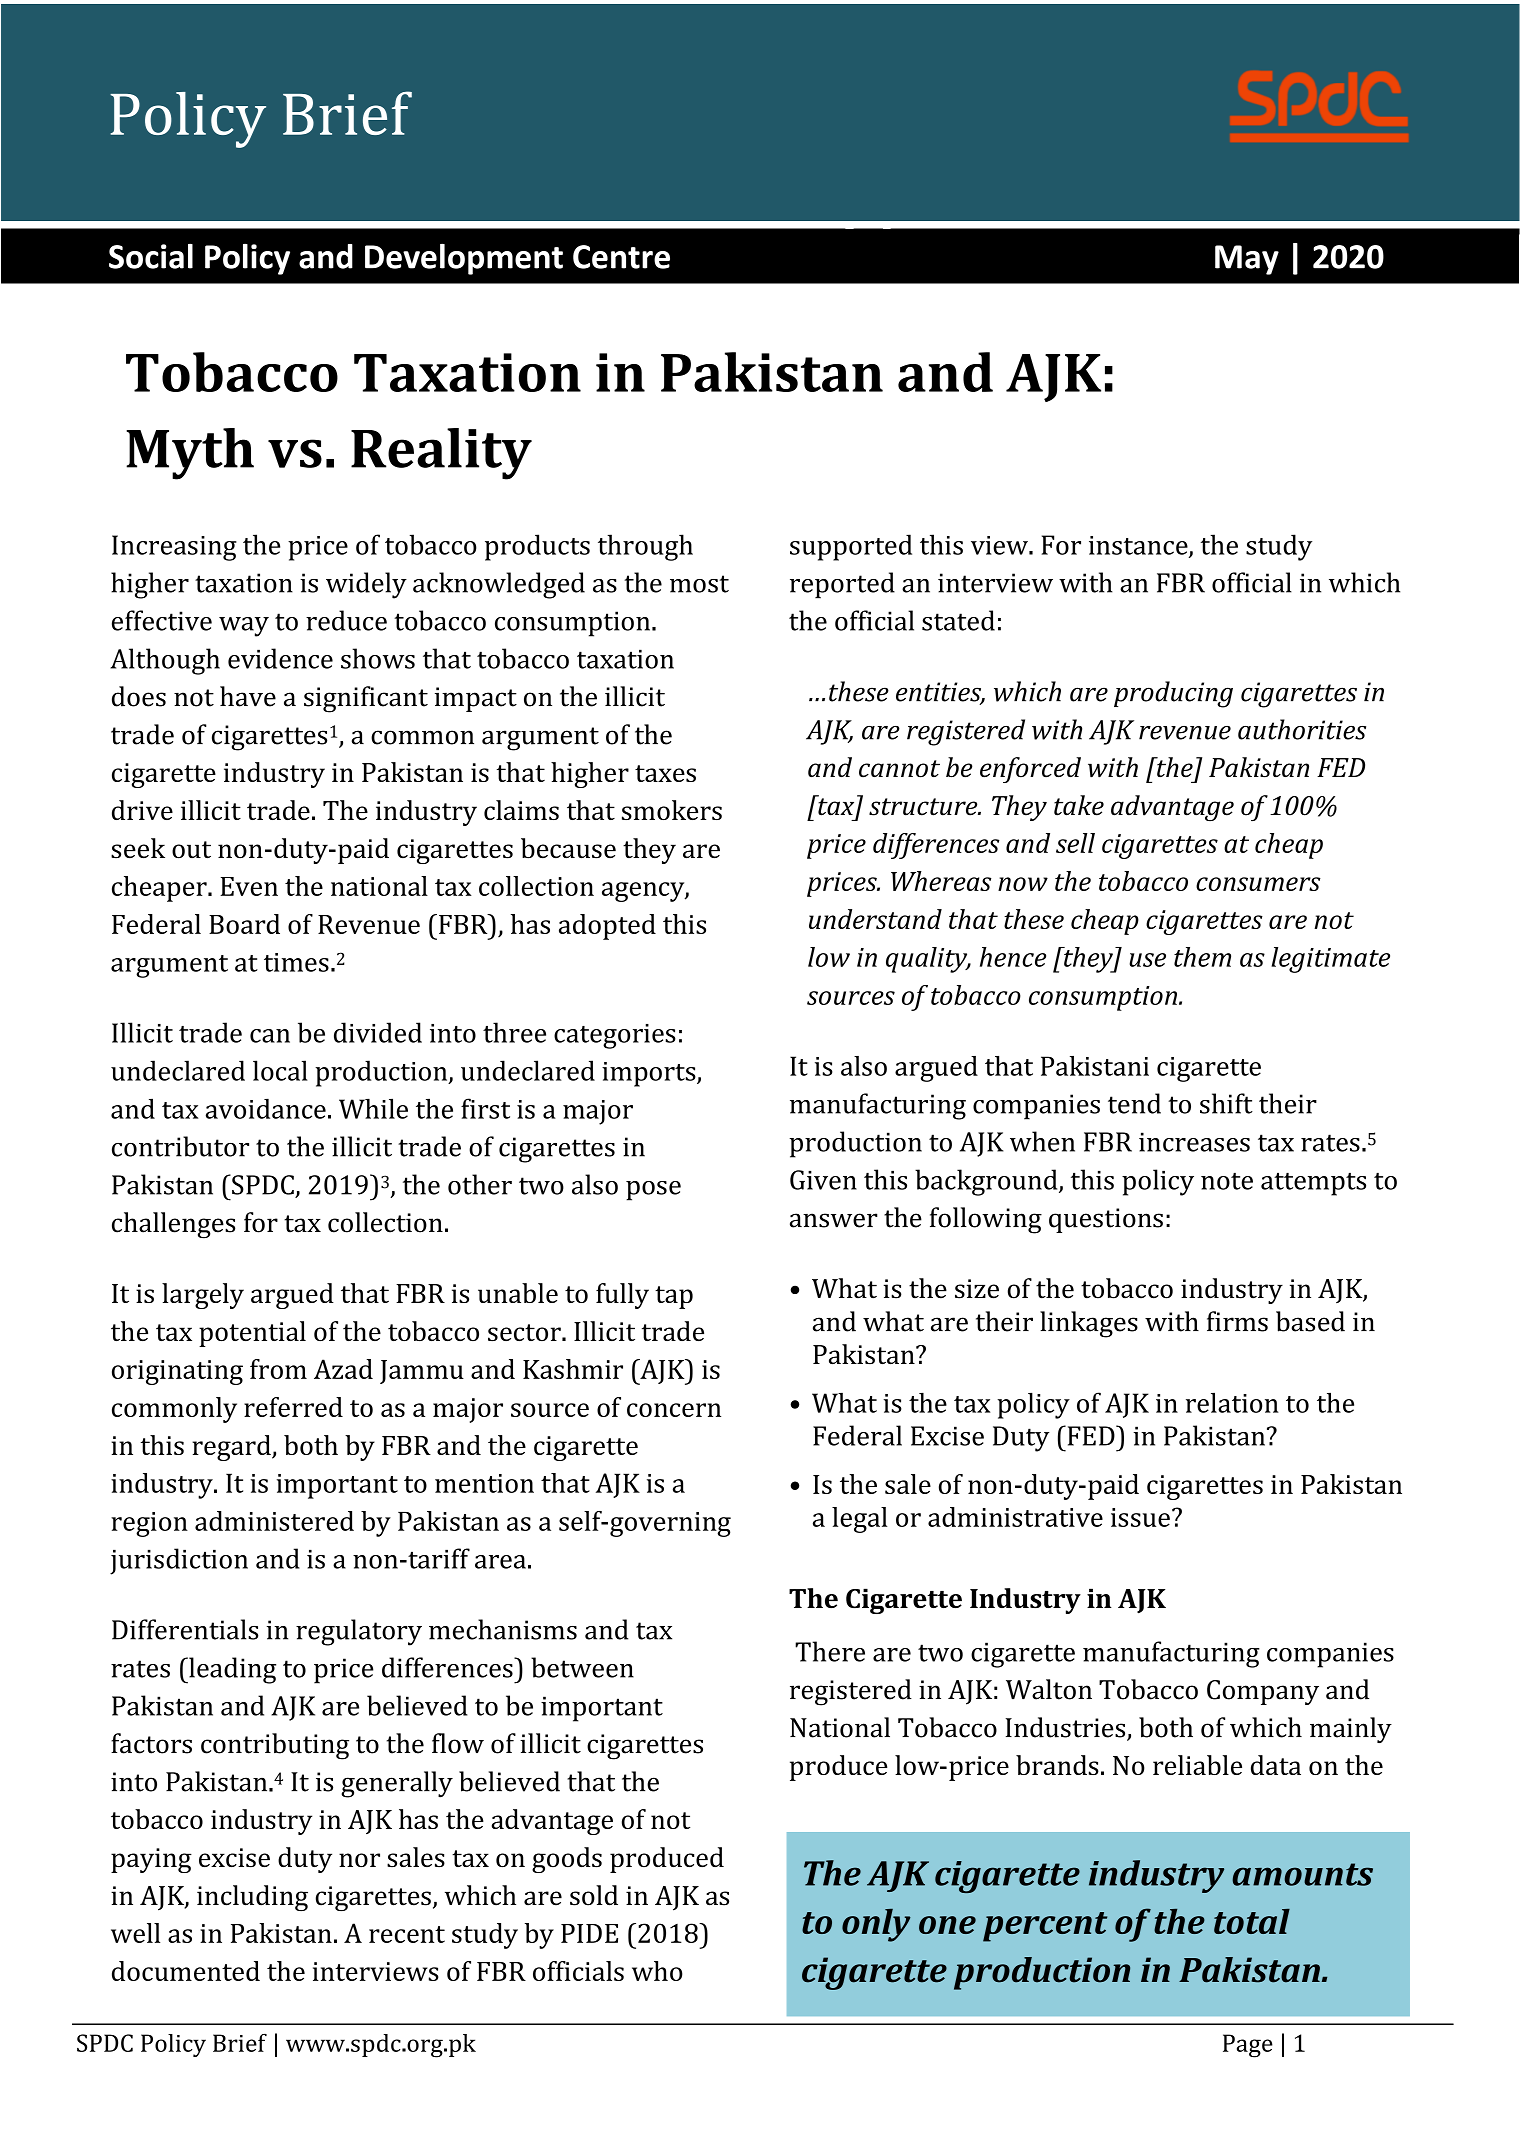 The width and height of the document is (1522, 2152). What do you see at coordinates (621, 257) in the document?
I see `Centre` at bounding box center [621, 257].
